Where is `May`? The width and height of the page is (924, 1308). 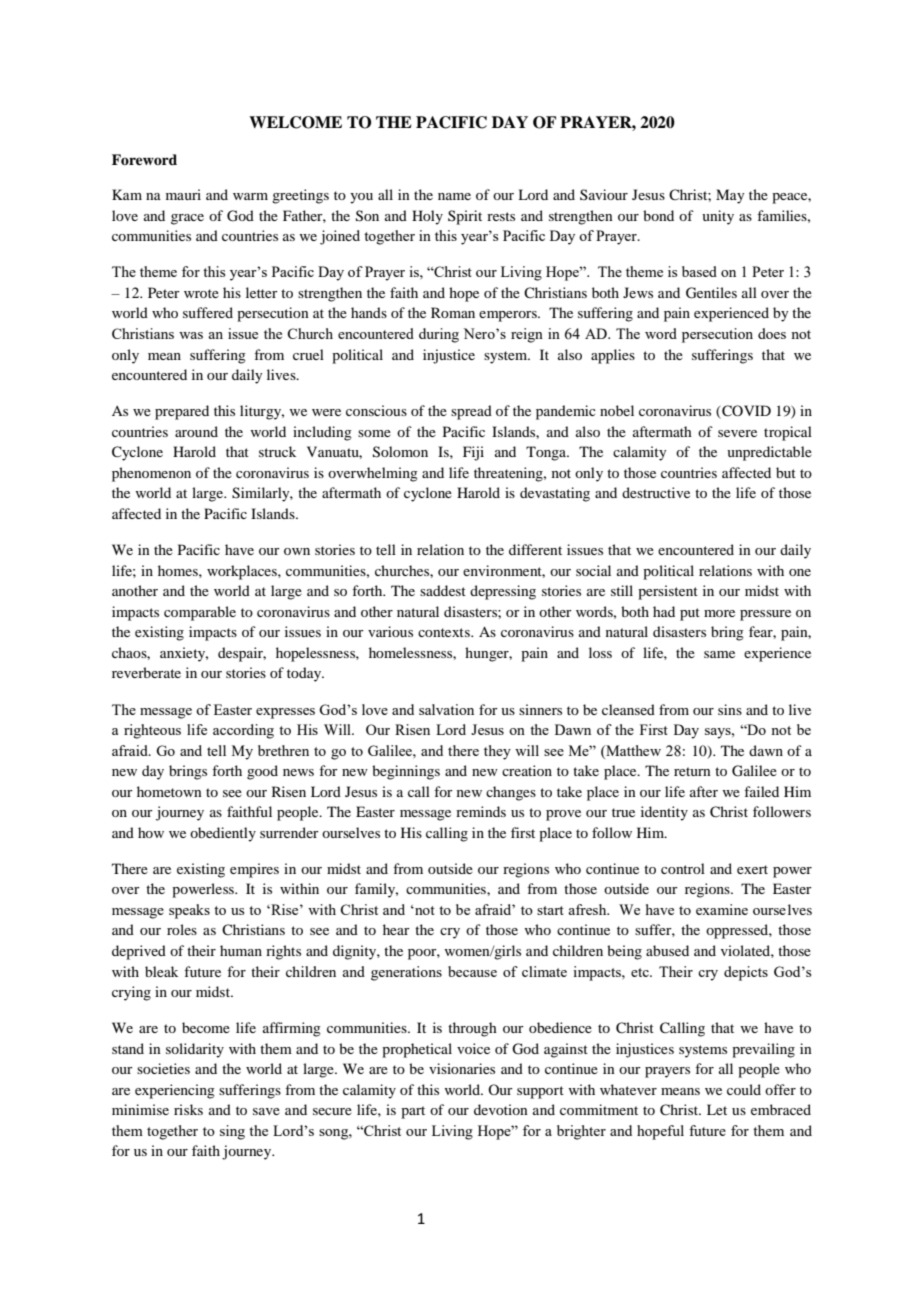
May is located at coordinates (730, 196).
